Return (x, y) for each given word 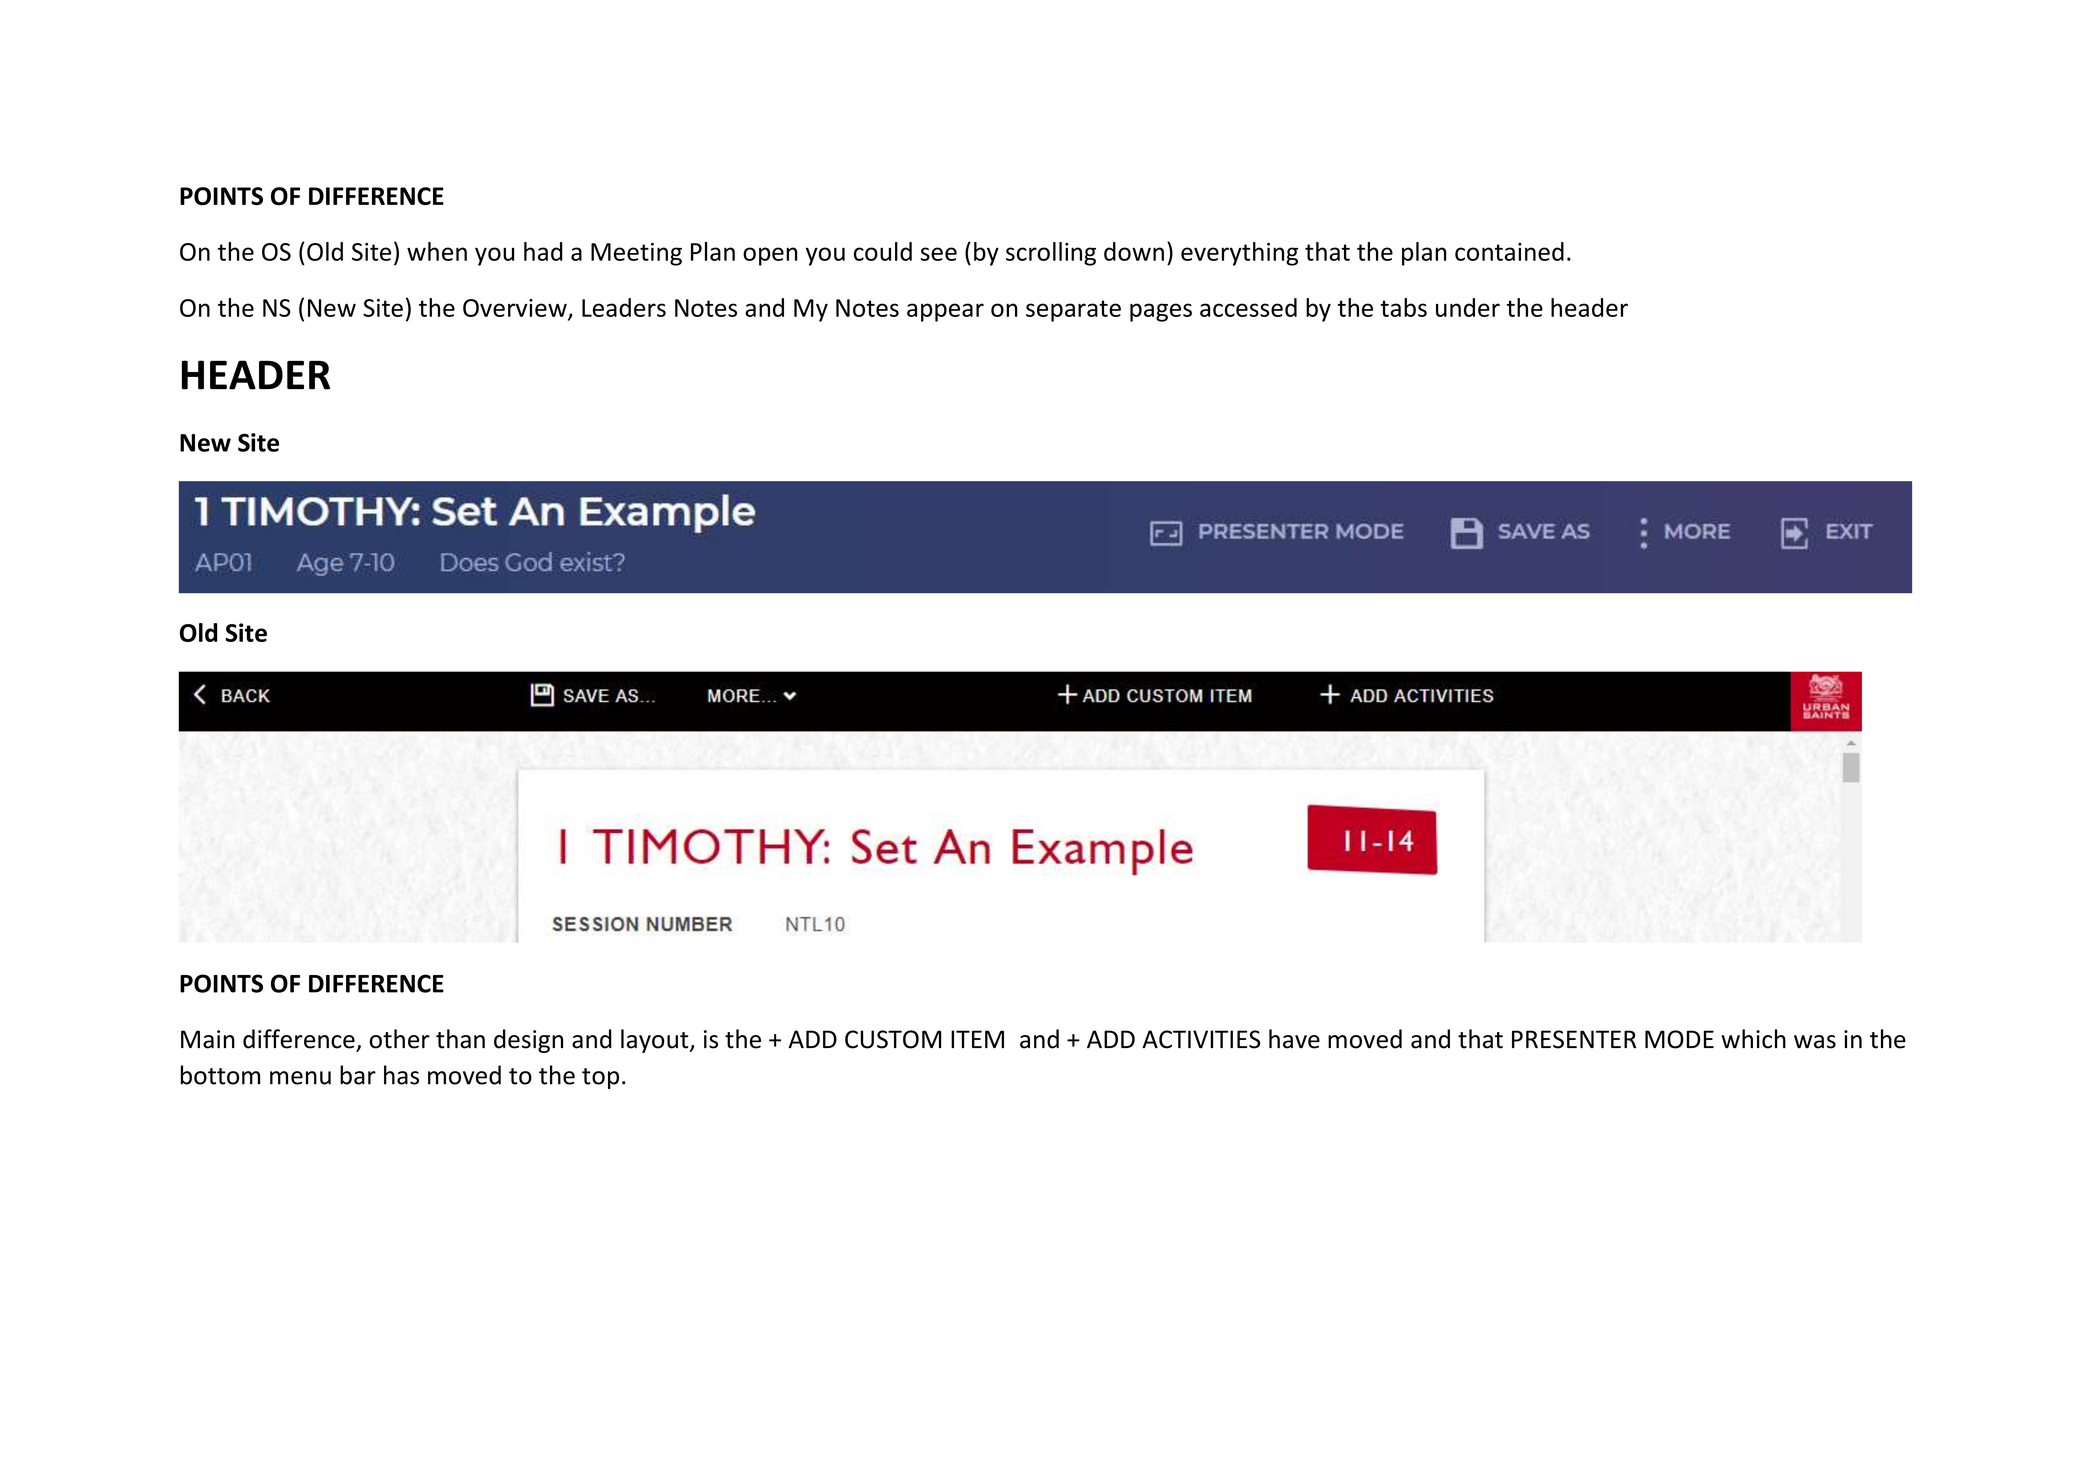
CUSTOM (893, 1039)
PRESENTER (1574, 1039)
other (400, 1039)
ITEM (977, 1039)
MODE (1679, 1039)
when (437, 251)
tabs (1404, 307)
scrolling (1051, 254)
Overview (516, 309)
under (1468, 307)
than (460, 1039)
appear (945, 312)
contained (1509, 251)
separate (1073, 311)
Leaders (624, 307)
